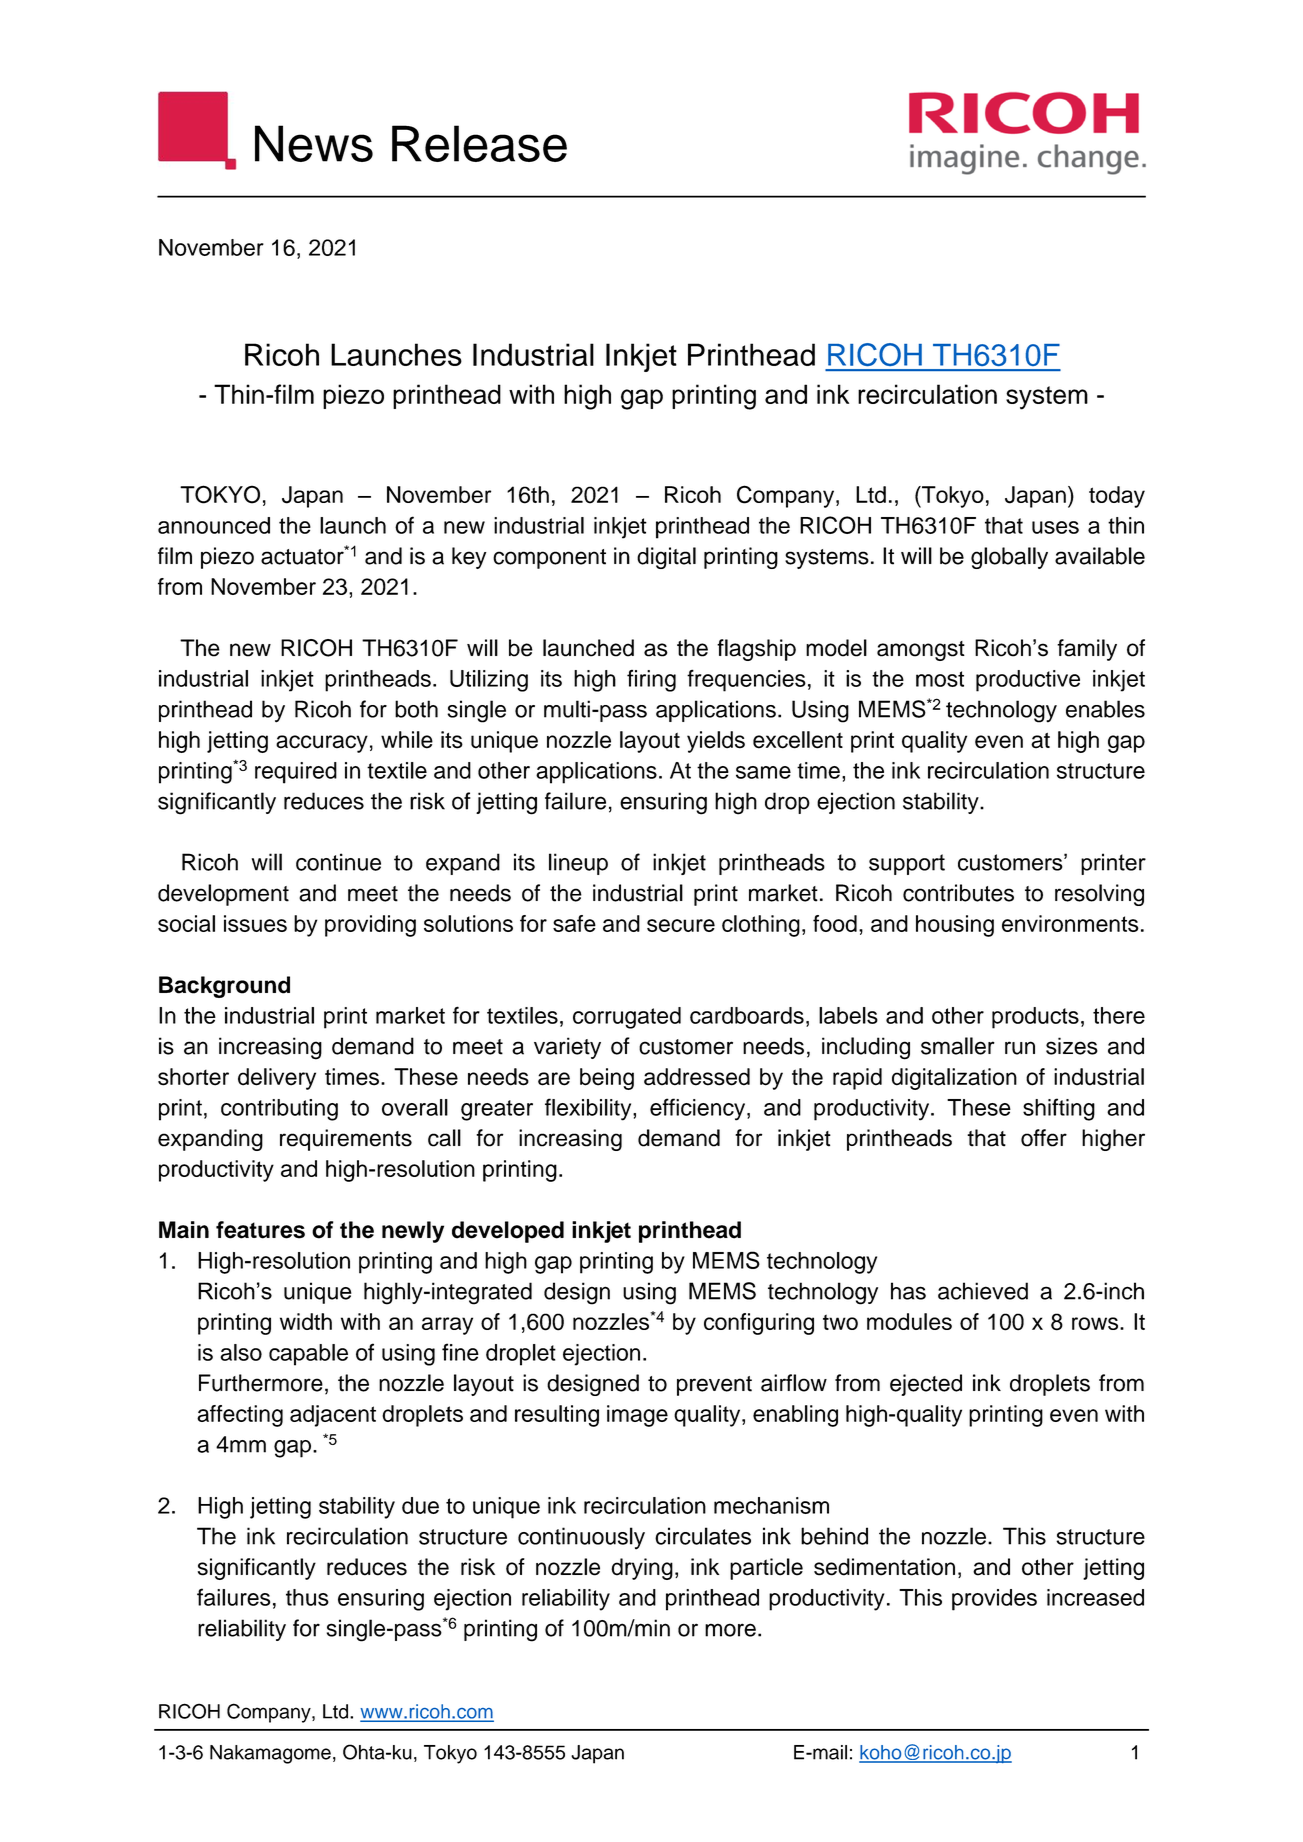 The image size is (1303, 1842). I want to click on Release, so click(479, 143).
